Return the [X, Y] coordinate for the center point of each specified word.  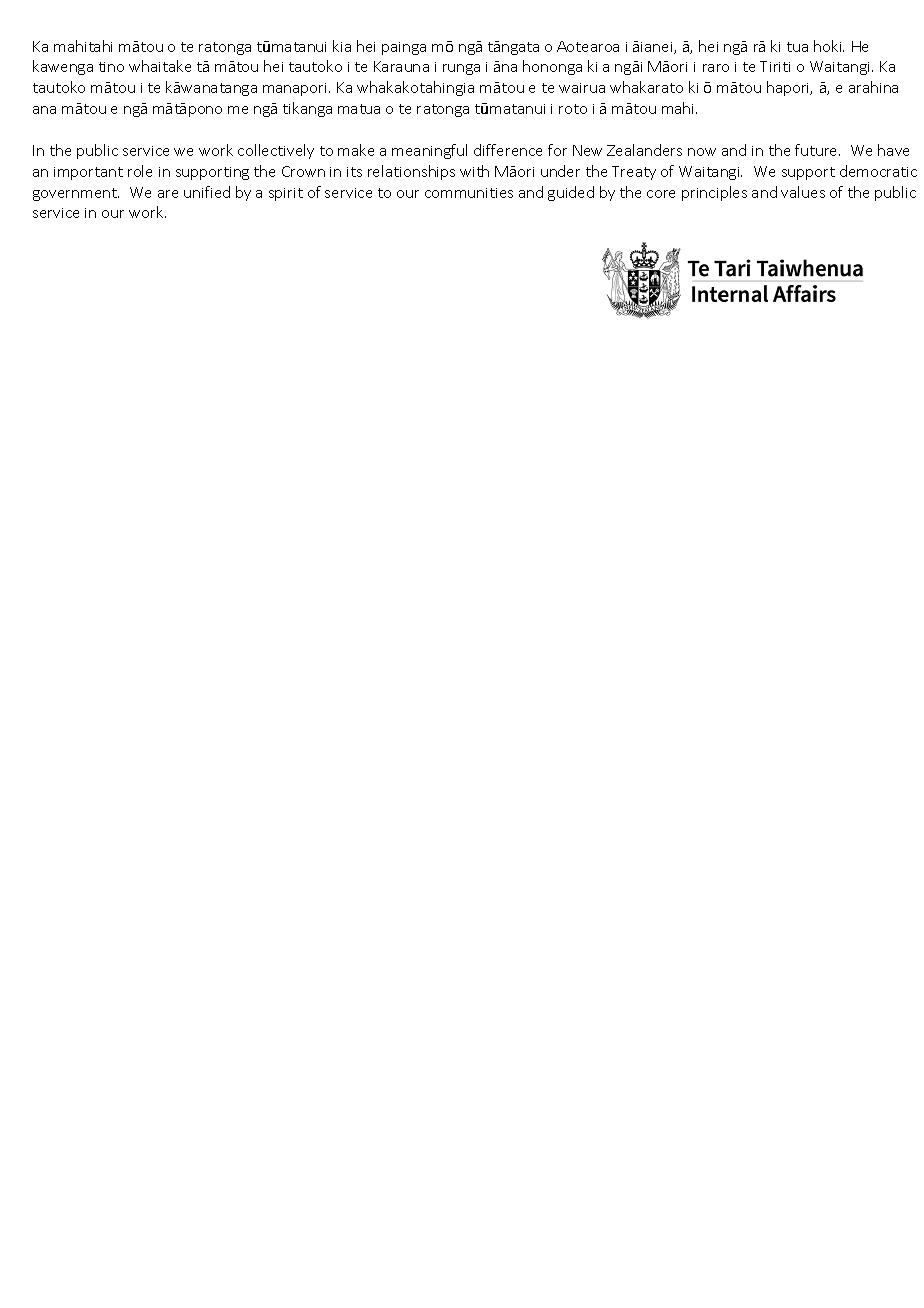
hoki [829, 46]
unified [207, 192]
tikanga [307, 109]
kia [342, 46]
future [817, 150]
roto [573, 109]
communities [469, 193]
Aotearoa [588, 46]
